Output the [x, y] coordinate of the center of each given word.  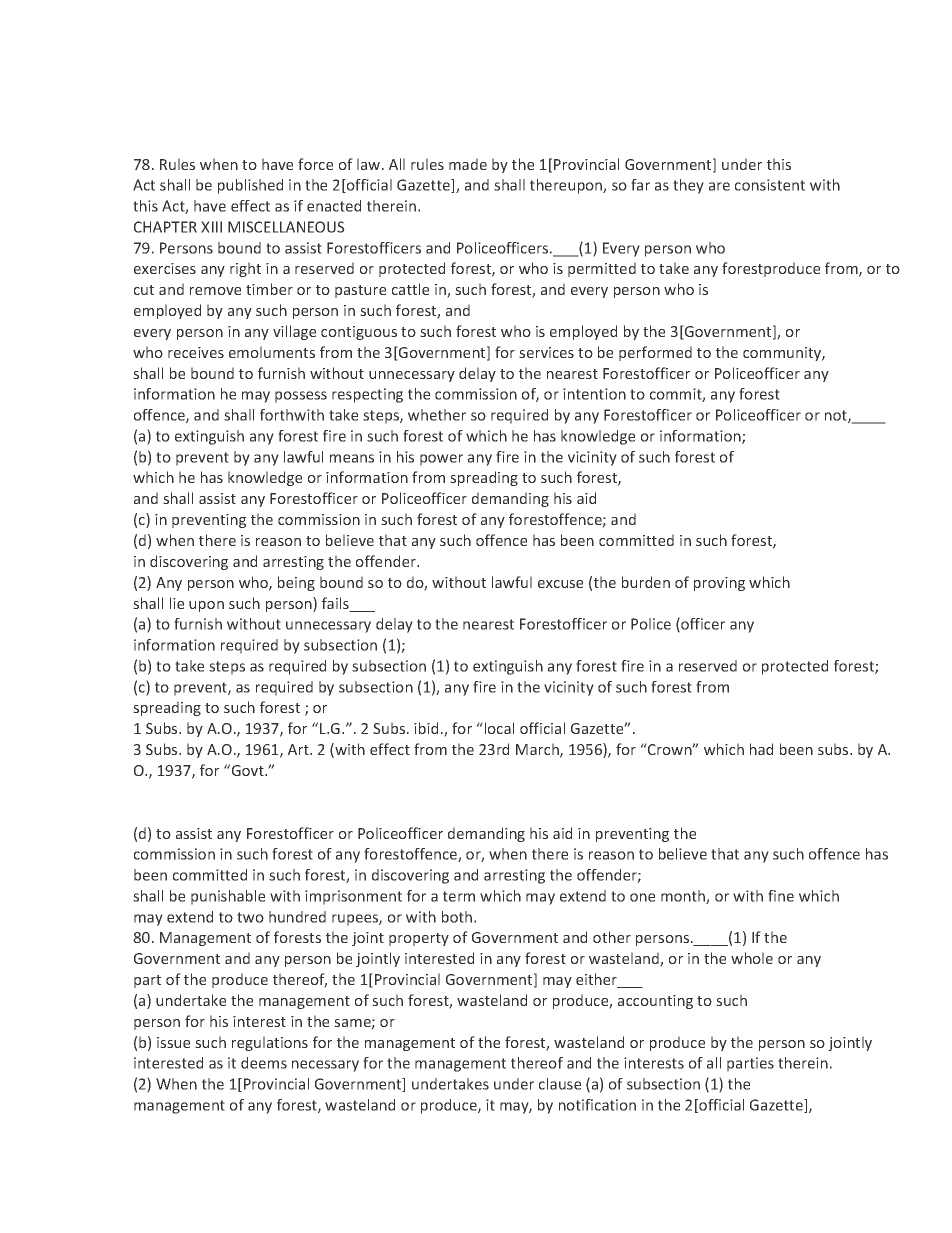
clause [560, 1084]
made [468, 164]
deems [264, 1063]
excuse [560, 584]
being [296, 583]
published [250, 186]
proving [719, 584]
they [688, 186]
